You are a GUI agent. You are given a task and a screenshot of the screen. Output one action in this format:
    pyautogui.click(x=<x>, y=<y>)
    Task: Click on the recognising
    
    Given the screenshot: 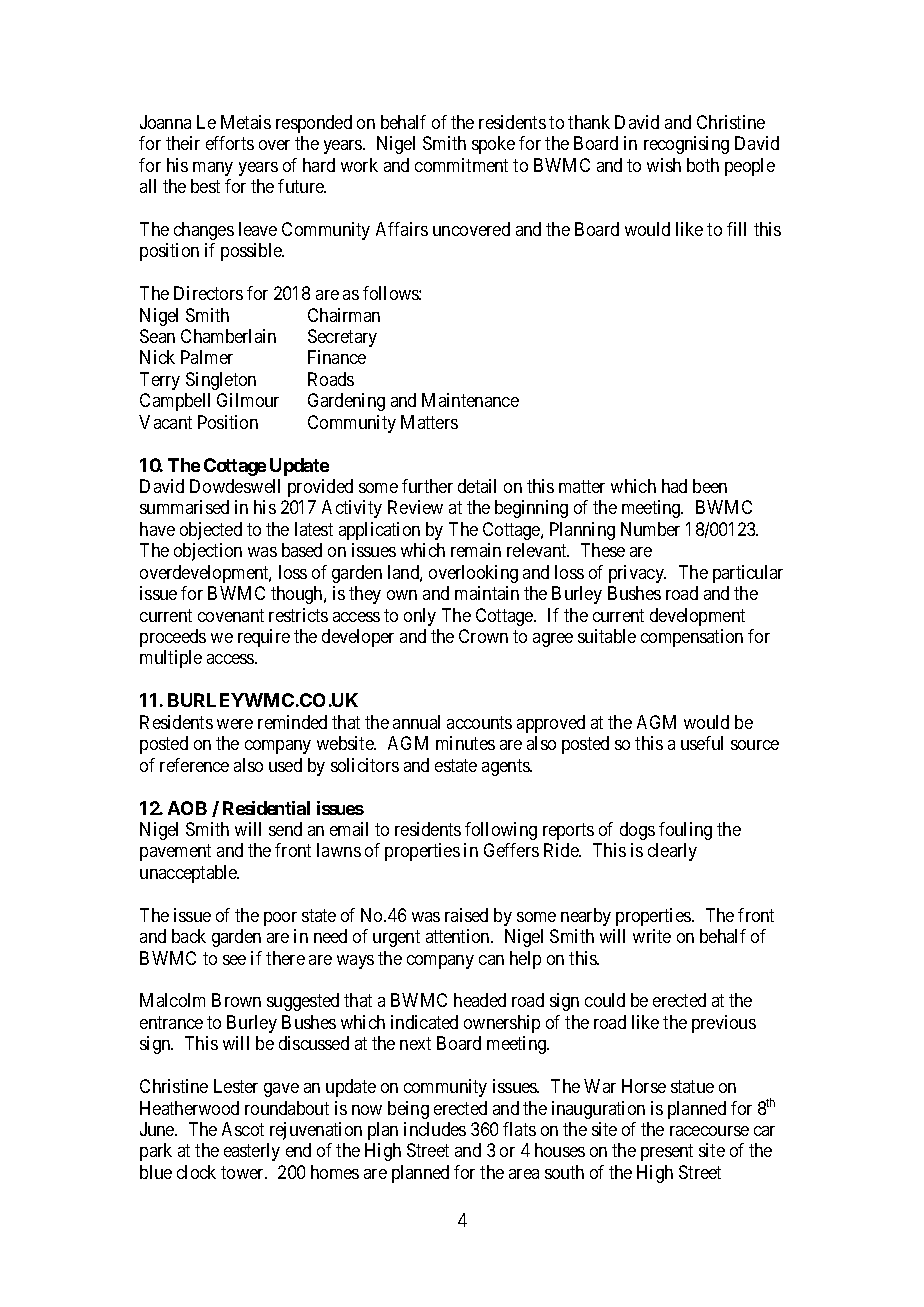 What is the action you would take?
    pyautogui.click(x=686, y=145)
